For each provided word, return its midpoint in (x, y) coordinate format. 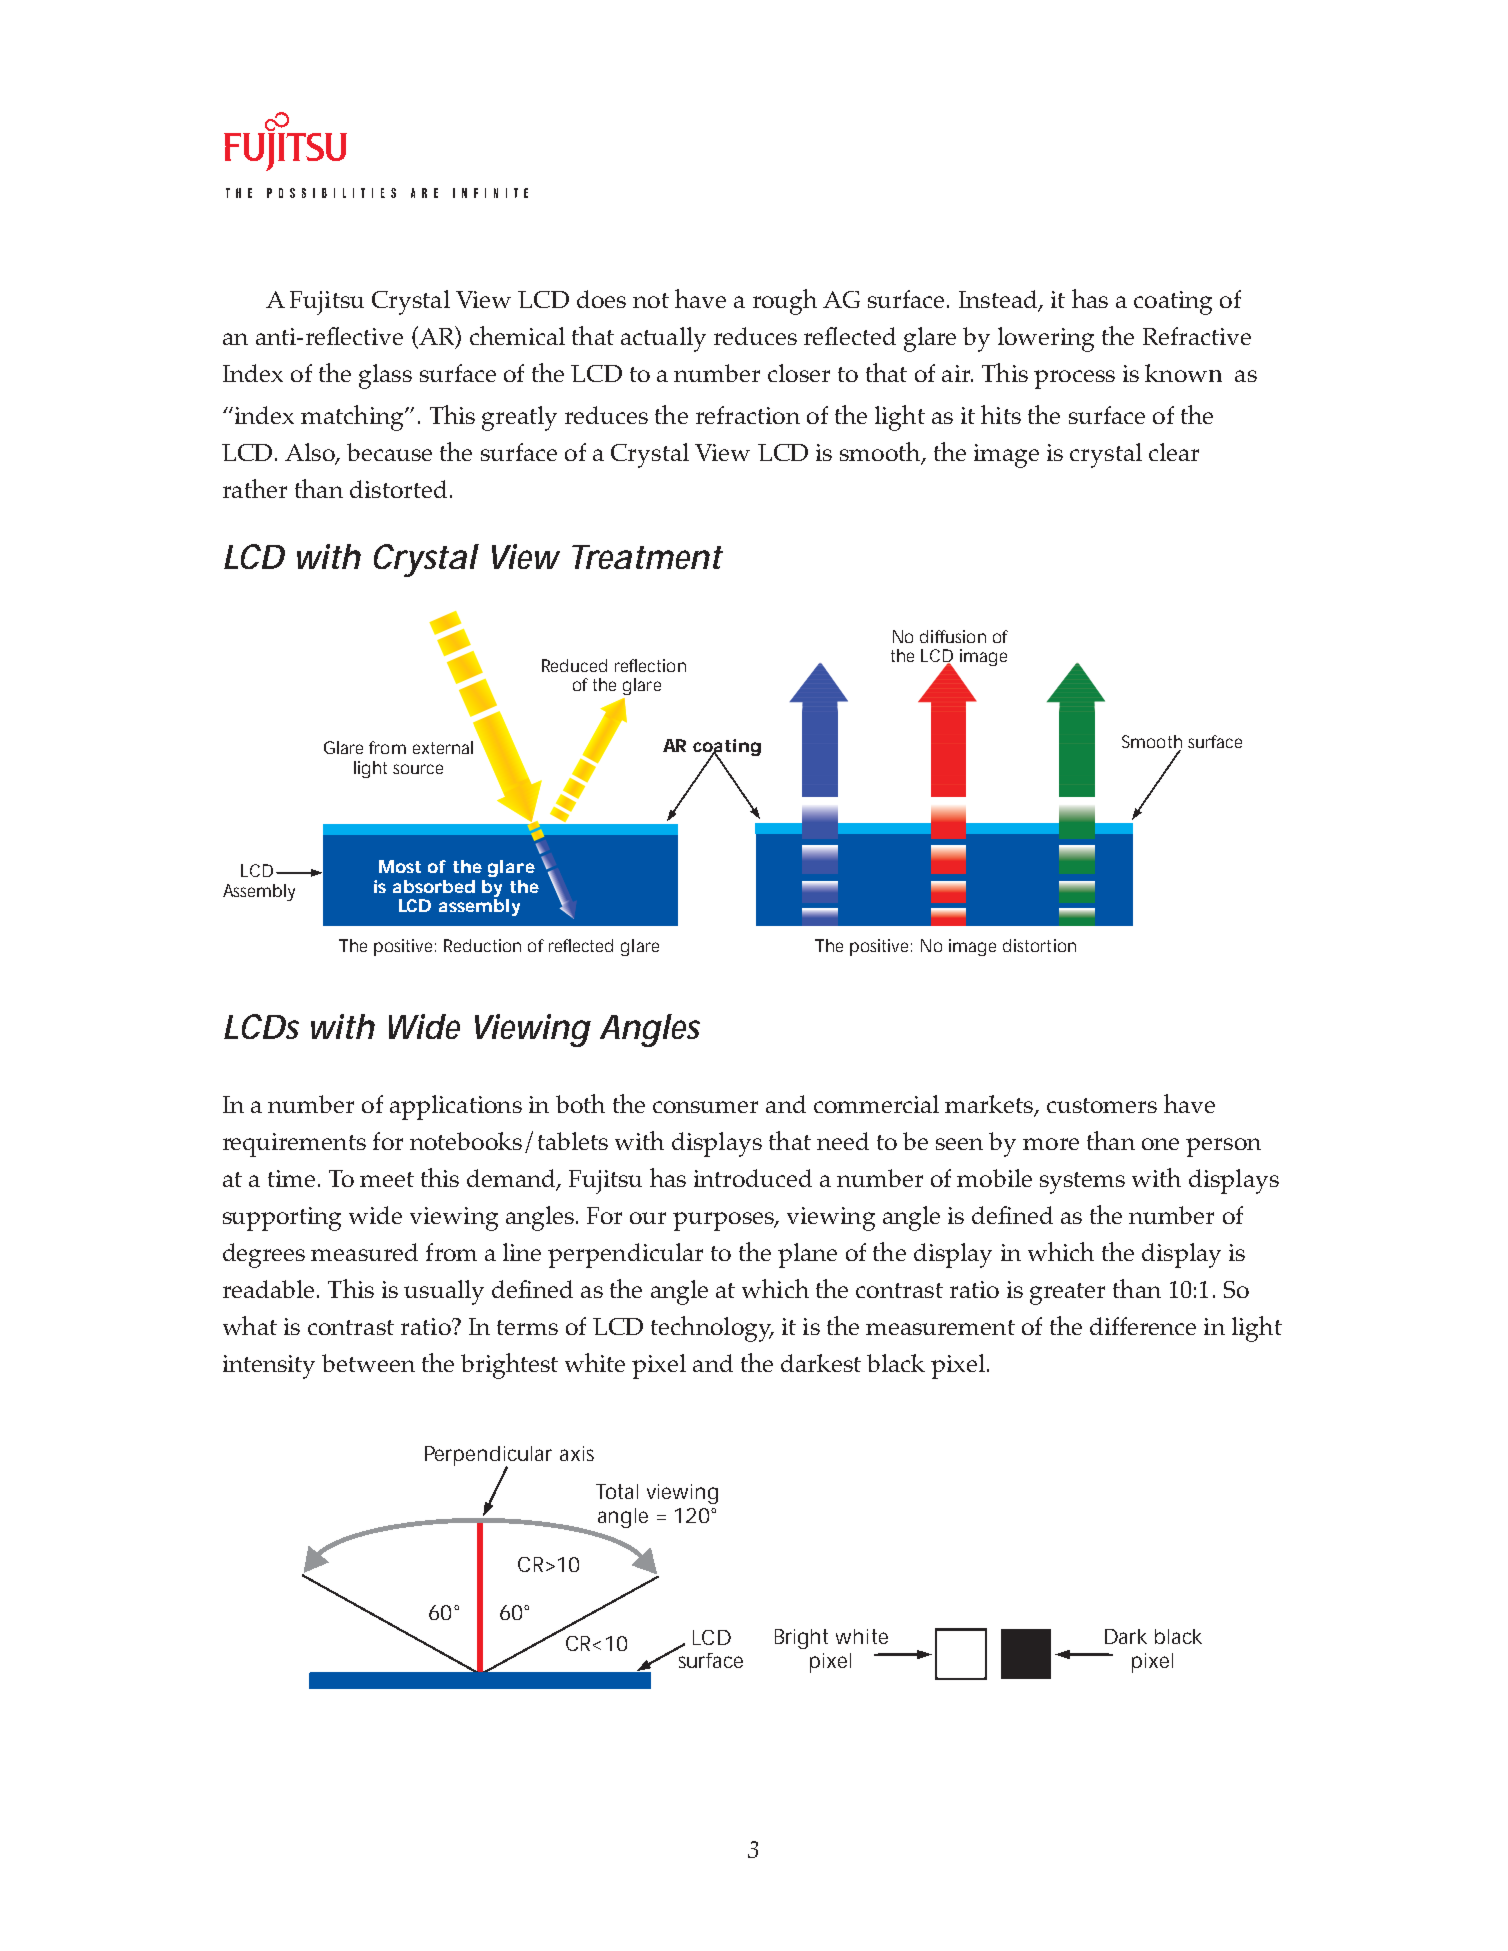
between (368, 1363)
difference (1143, 1326)
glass (385, 376)
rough (785, 302)
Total (617, 1491)
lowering (1046, 339)
